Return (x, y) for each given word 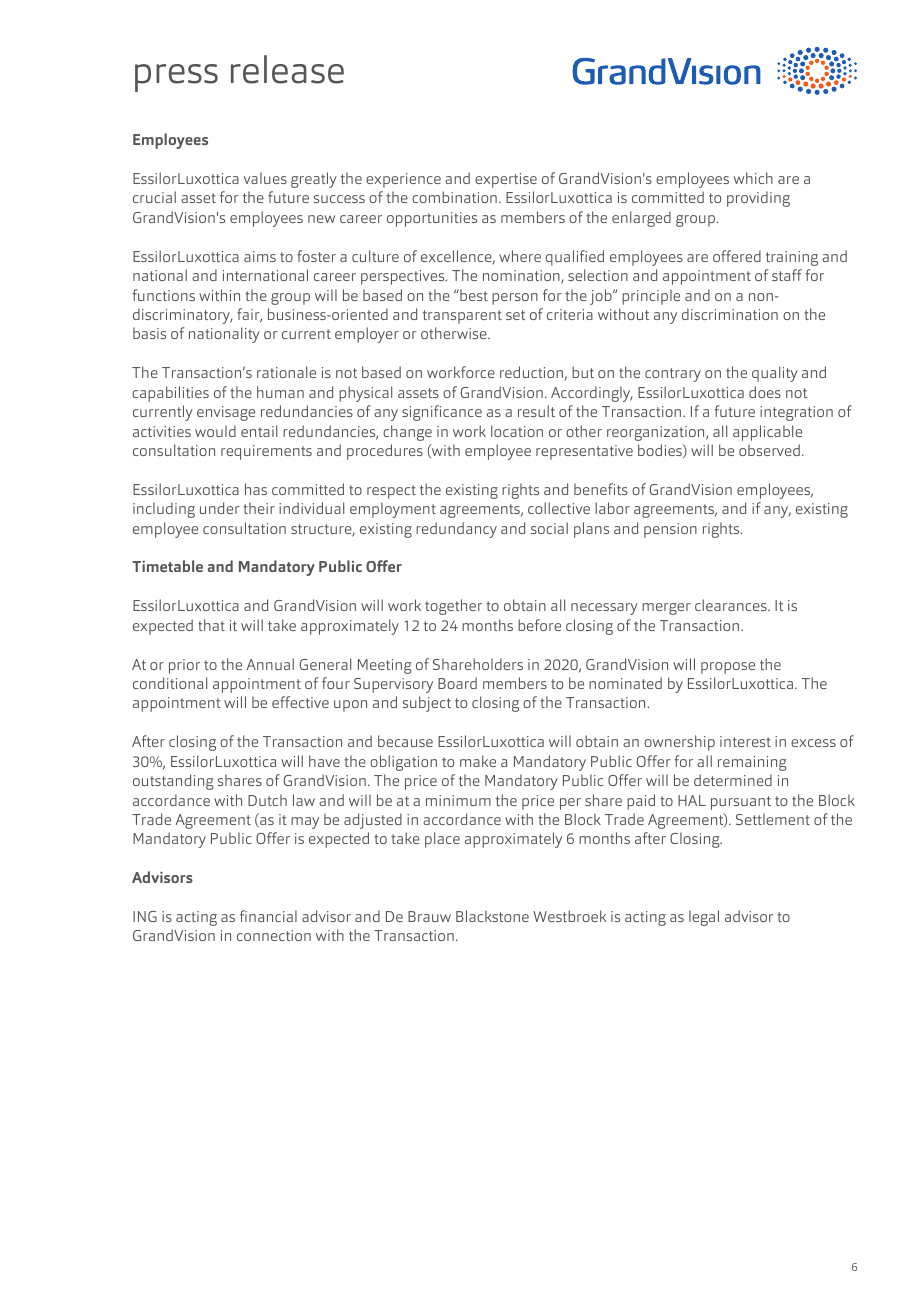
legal (704, 918)
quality (775, 374)
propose (728, 668)
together (453, 607)
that (211, 625)
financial (268, 916)
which (753, 178)
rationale (286, 372)
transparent (462, 317)
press (176, 78)
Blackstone (492, 916)
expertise (506, 180)
